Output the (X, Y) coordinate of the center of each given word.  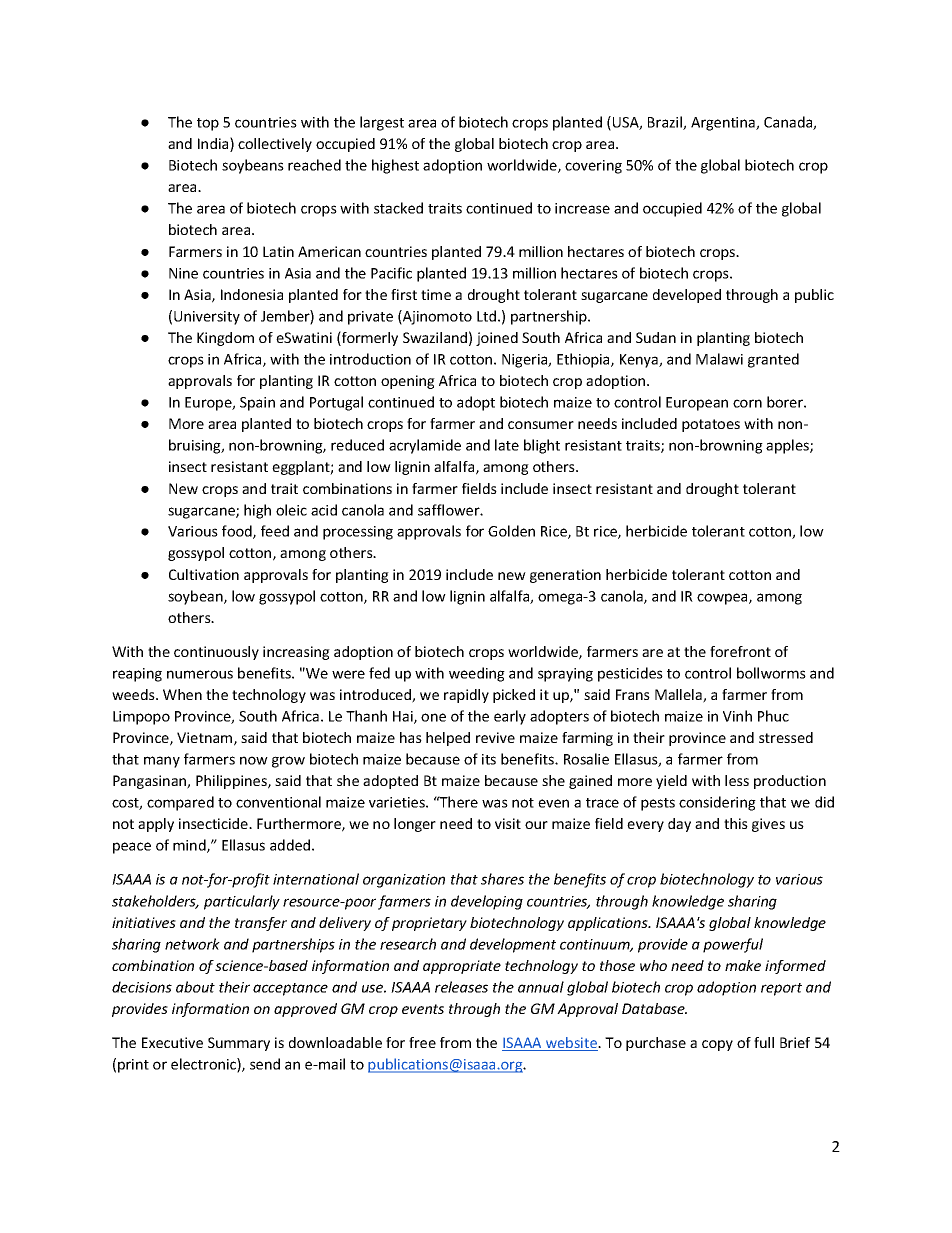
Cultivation (204, 574)
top (208, 124)
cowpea (723, 599)
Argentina (724, 124)
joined (497, 339)
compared (180, 803)
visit (508, 823)
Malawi (719, 359)
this (736, 823)
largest (382, 123)
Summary (239, 1044)
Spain (257, 404)
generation (565, 576)
